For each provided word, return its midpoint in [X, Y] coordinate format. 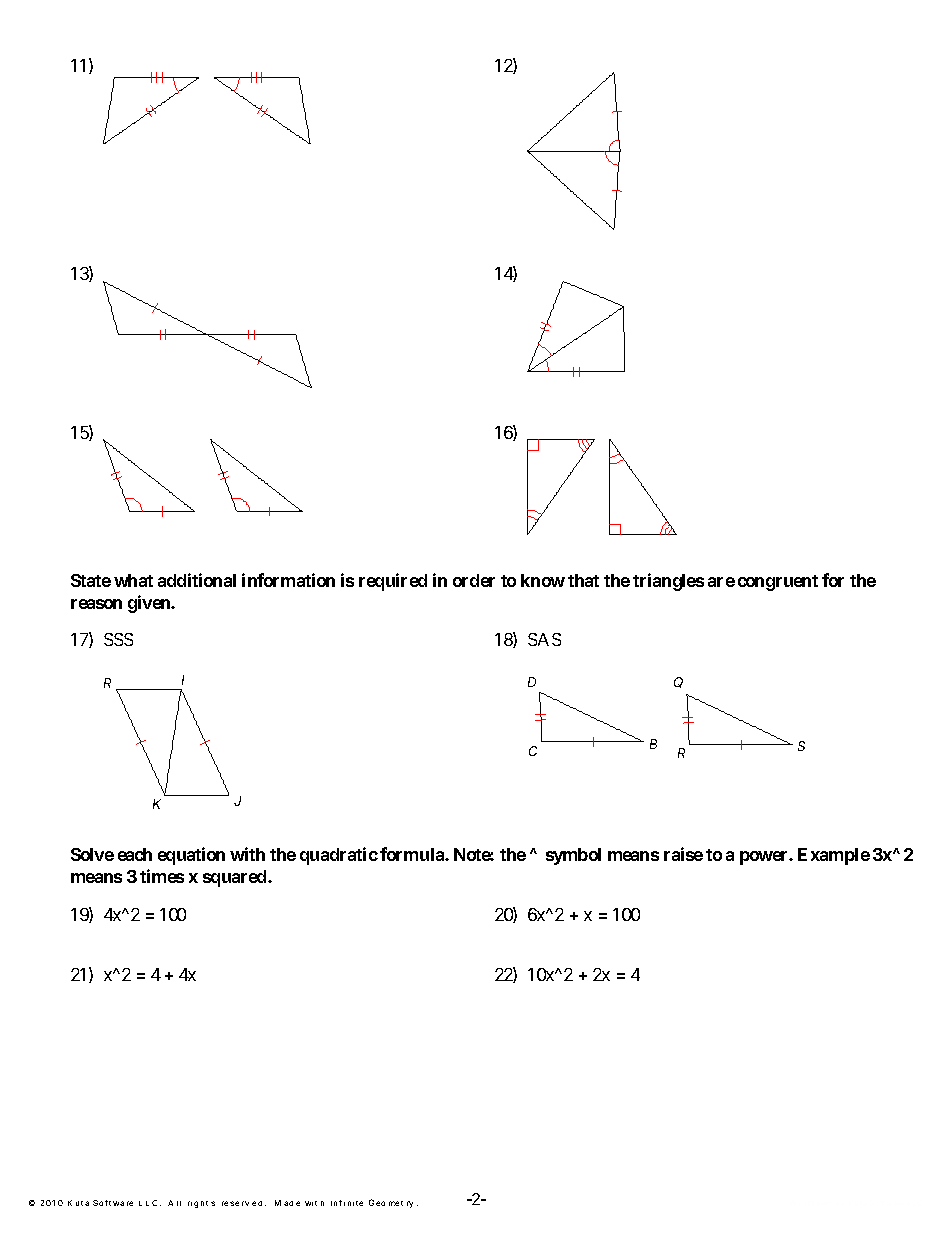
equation [191, 856]
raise [683, 854]
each [135, 854]
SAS [544, 639]
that [583, 580]
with [247, 854]
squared [236, 878]
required [393, 582]
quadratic [339, 856]
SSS [118, 639]
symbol [573, 856]
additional [197, 580]
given [150, 604]
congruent [778, 583]
